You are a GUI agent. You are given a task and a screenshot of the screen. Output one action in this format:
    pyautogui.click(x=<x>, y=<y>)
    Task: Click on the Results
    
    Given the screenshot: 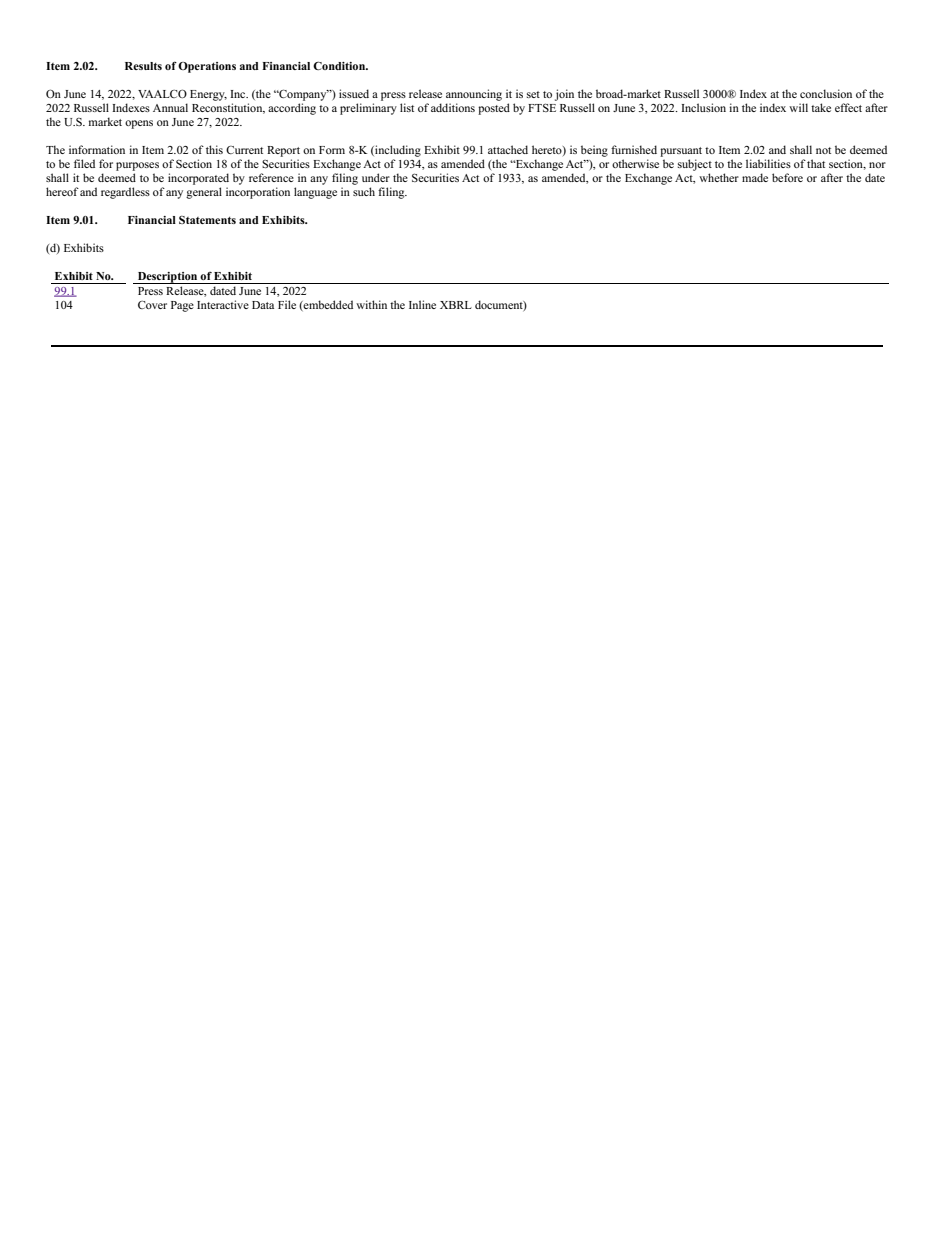 What is the action you would take?
    pyautogui.click(x=143, y=66)
